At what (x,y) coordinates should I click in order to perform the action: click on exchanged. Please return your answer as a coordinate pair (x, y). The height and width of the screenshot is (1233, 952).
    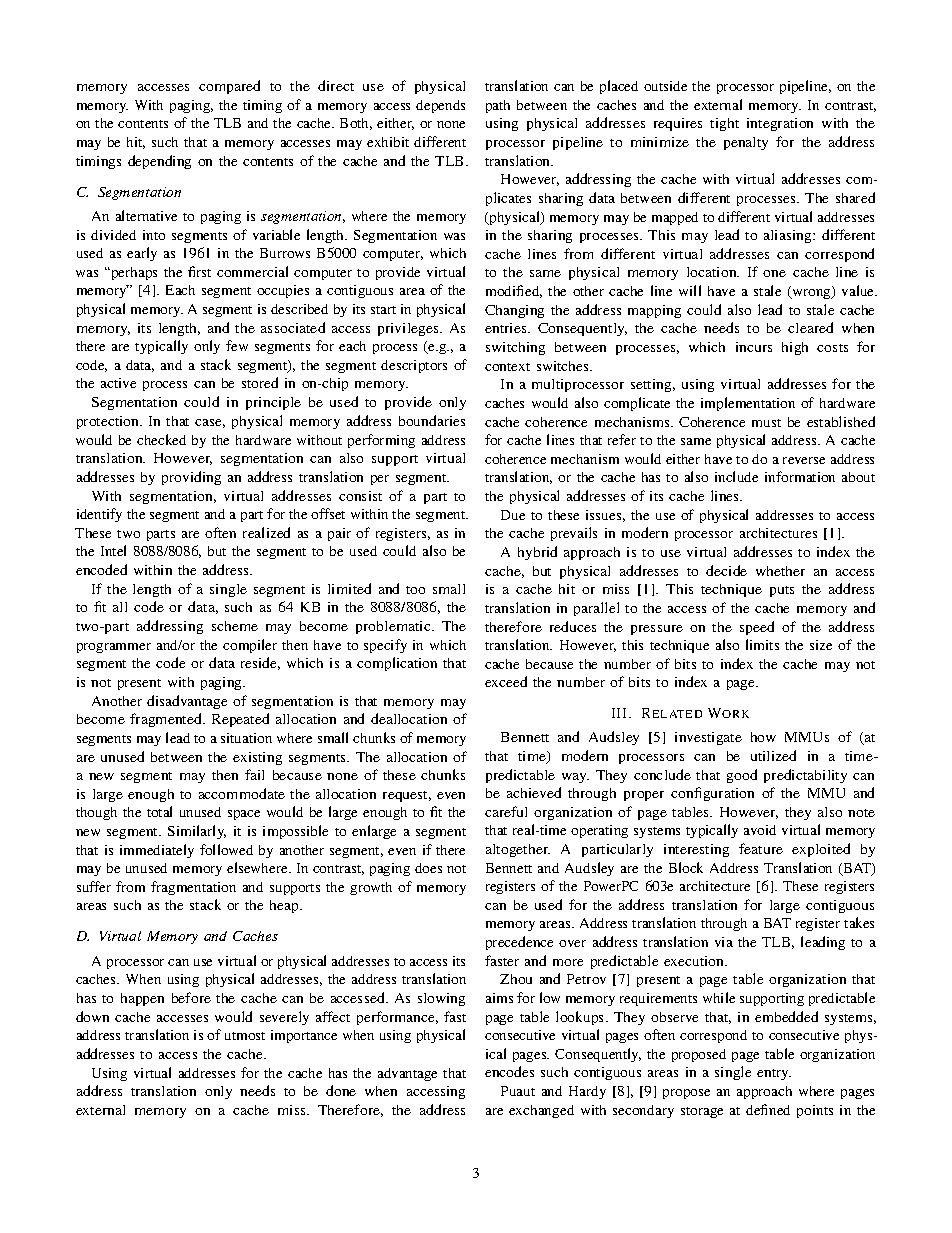
    Looking at the image, I should click on (541, 1111).
